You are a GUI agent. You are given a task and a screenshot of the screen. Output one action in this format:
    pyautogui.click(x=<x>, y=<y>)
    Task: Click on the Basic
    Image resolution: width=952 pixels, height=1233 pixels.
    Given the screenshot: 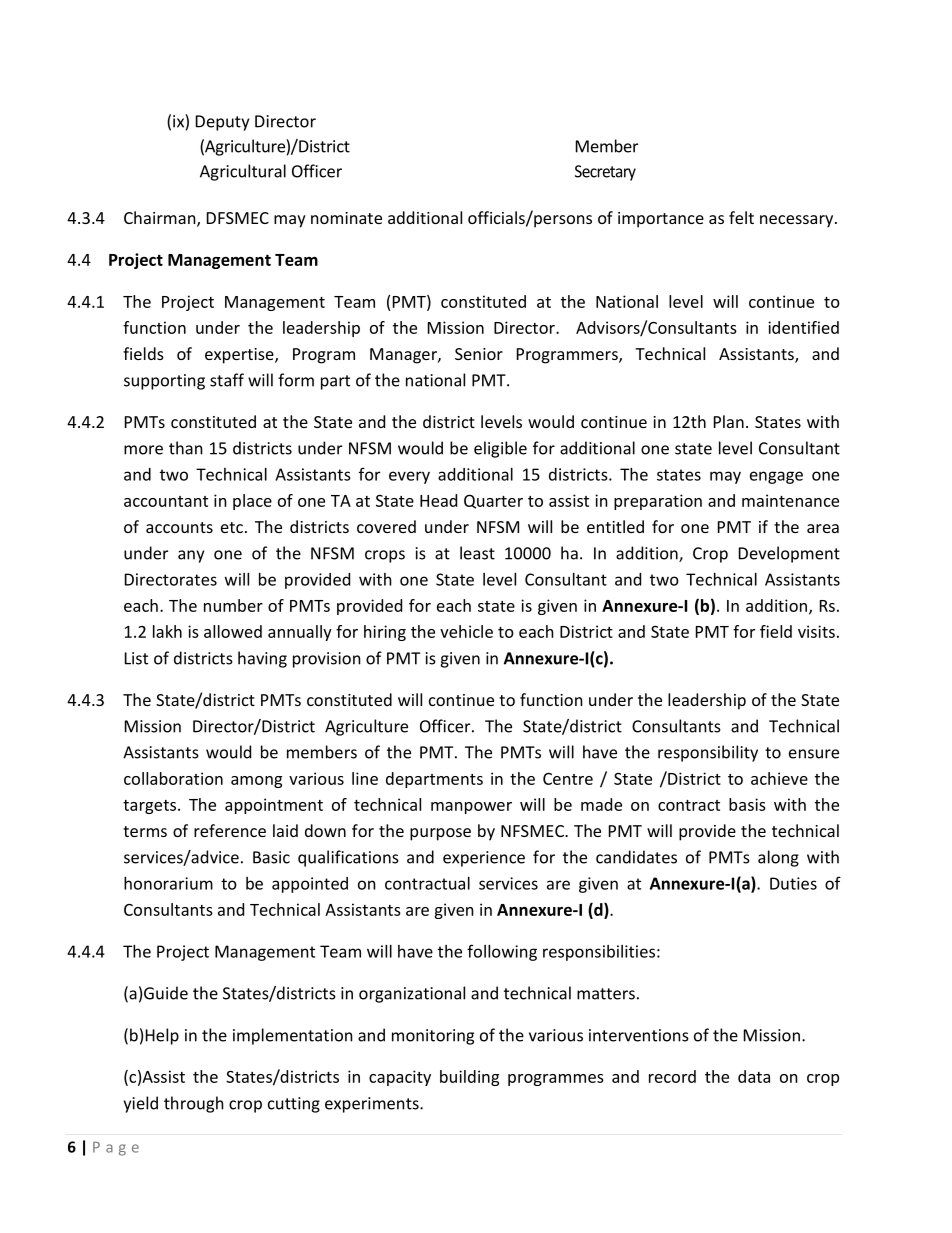 What is the action you would take?
    pyautogui.click(x=271, y=857)
